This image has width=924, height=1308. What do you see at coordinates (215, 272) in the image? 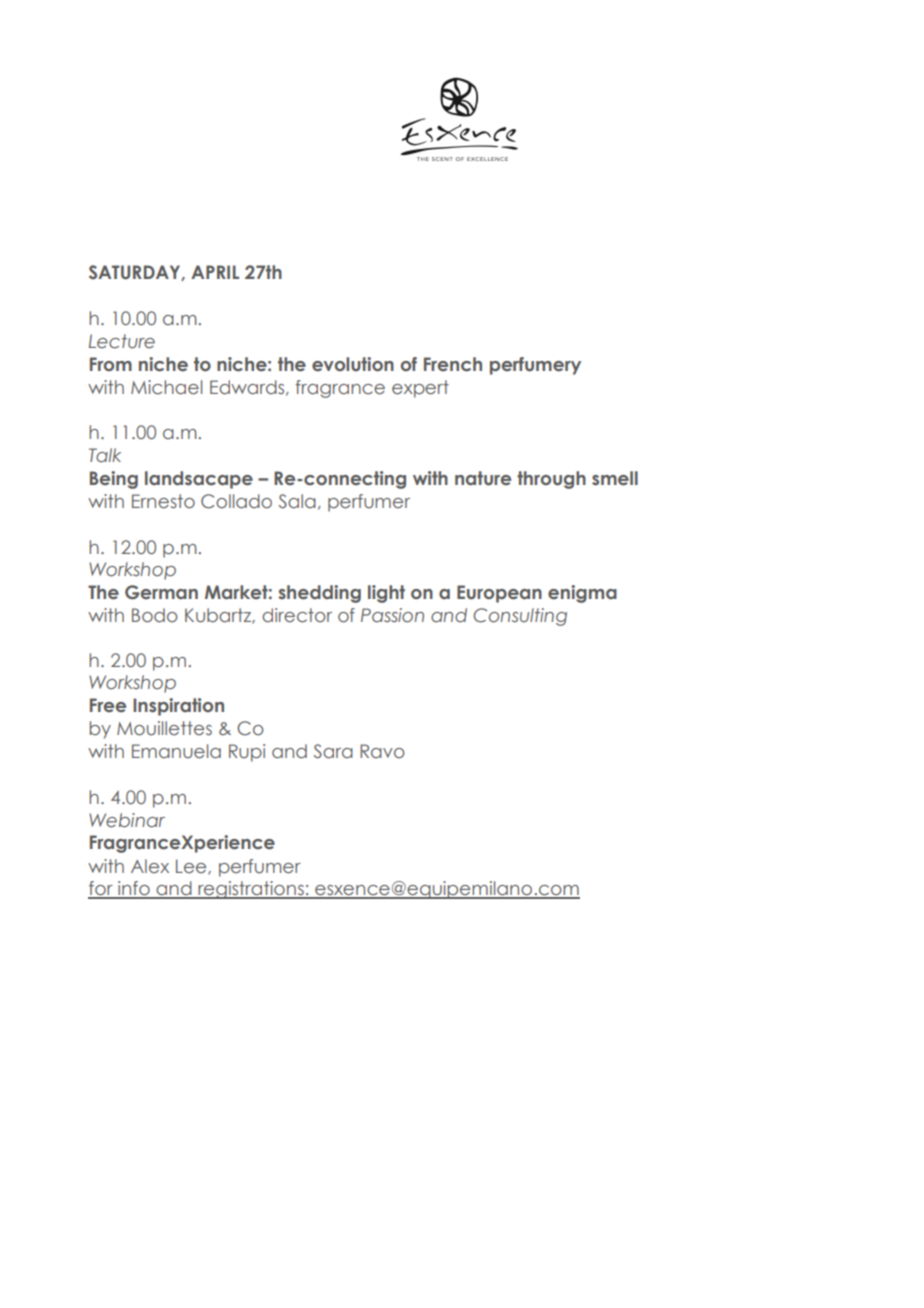
I see `APRIL` at bounding box center [215, 272].
